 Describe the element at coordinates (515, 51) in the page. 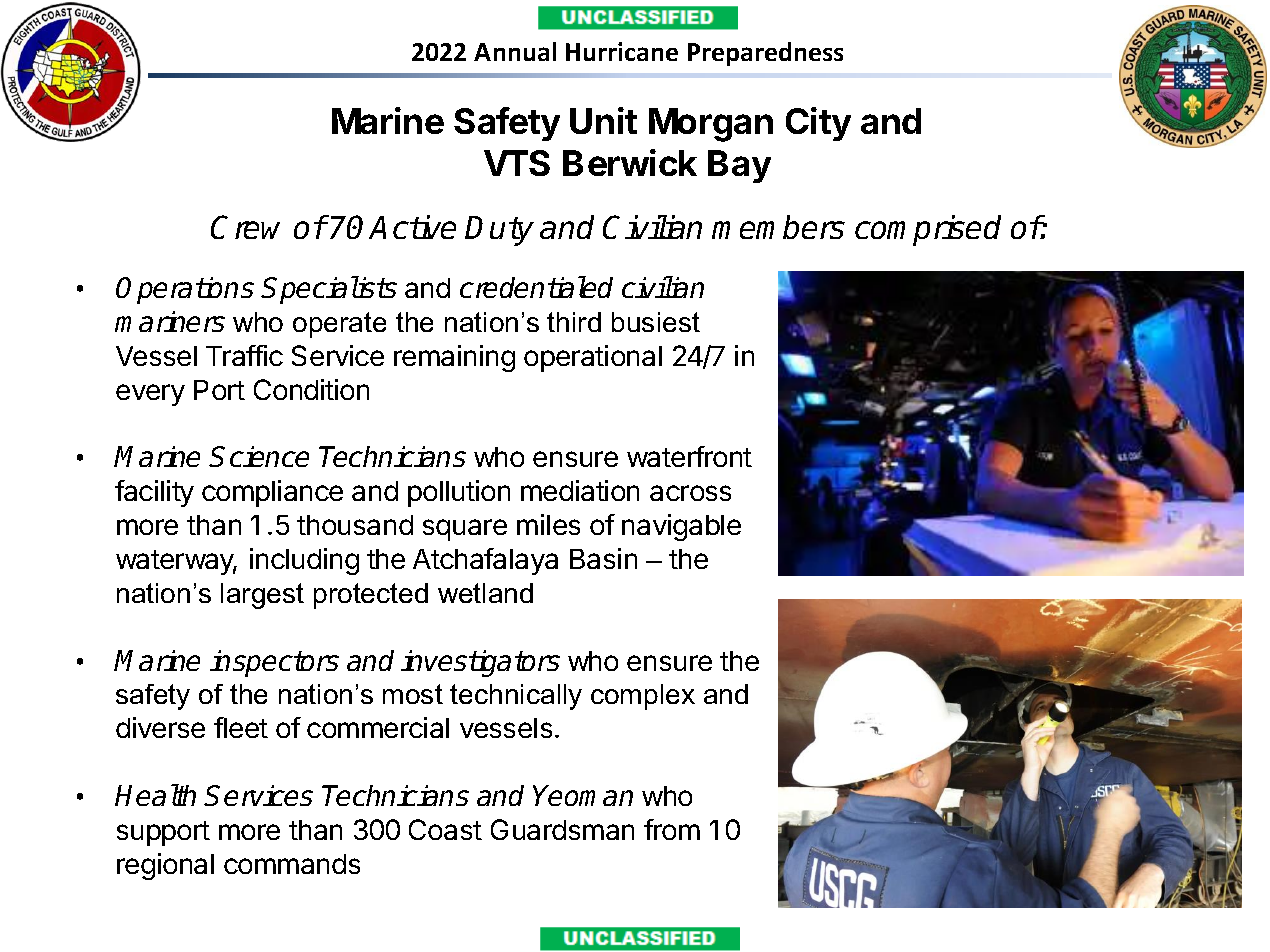

I see `Annual` at that location.
